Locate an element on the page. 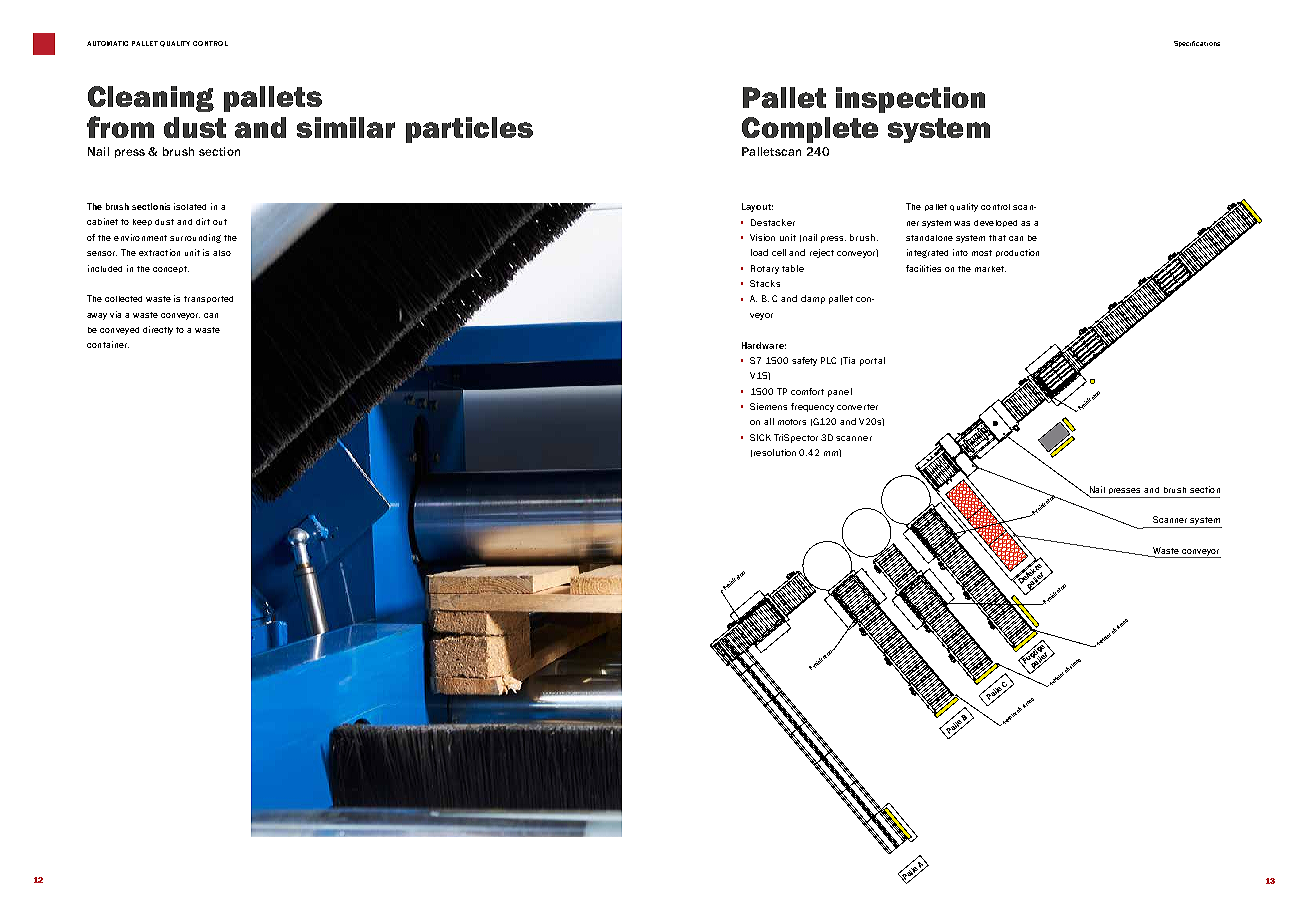  developed is located at coordinates (995, 223).
